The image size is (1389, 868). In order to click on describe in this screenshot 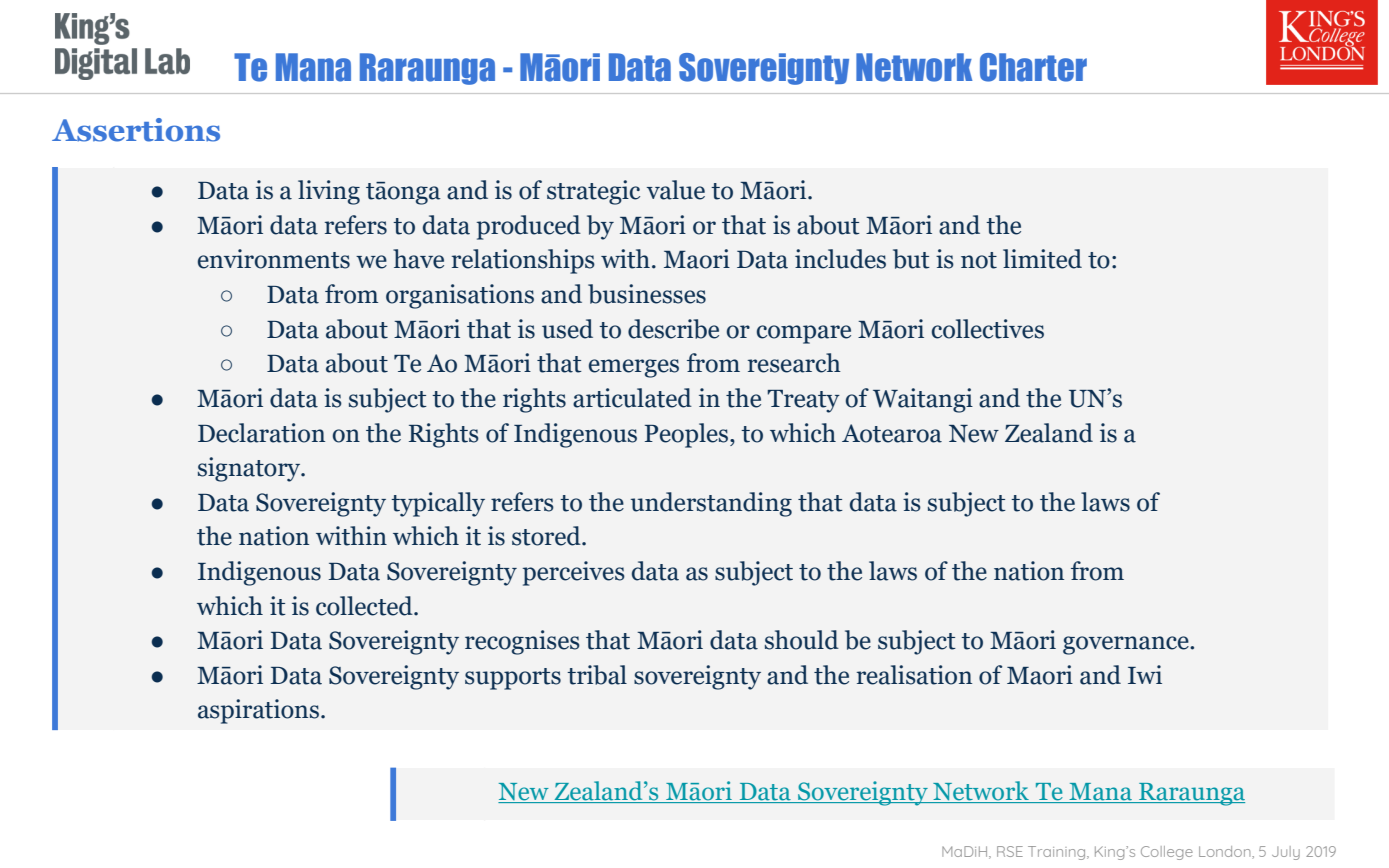, I will do `click(673, 329)`.
